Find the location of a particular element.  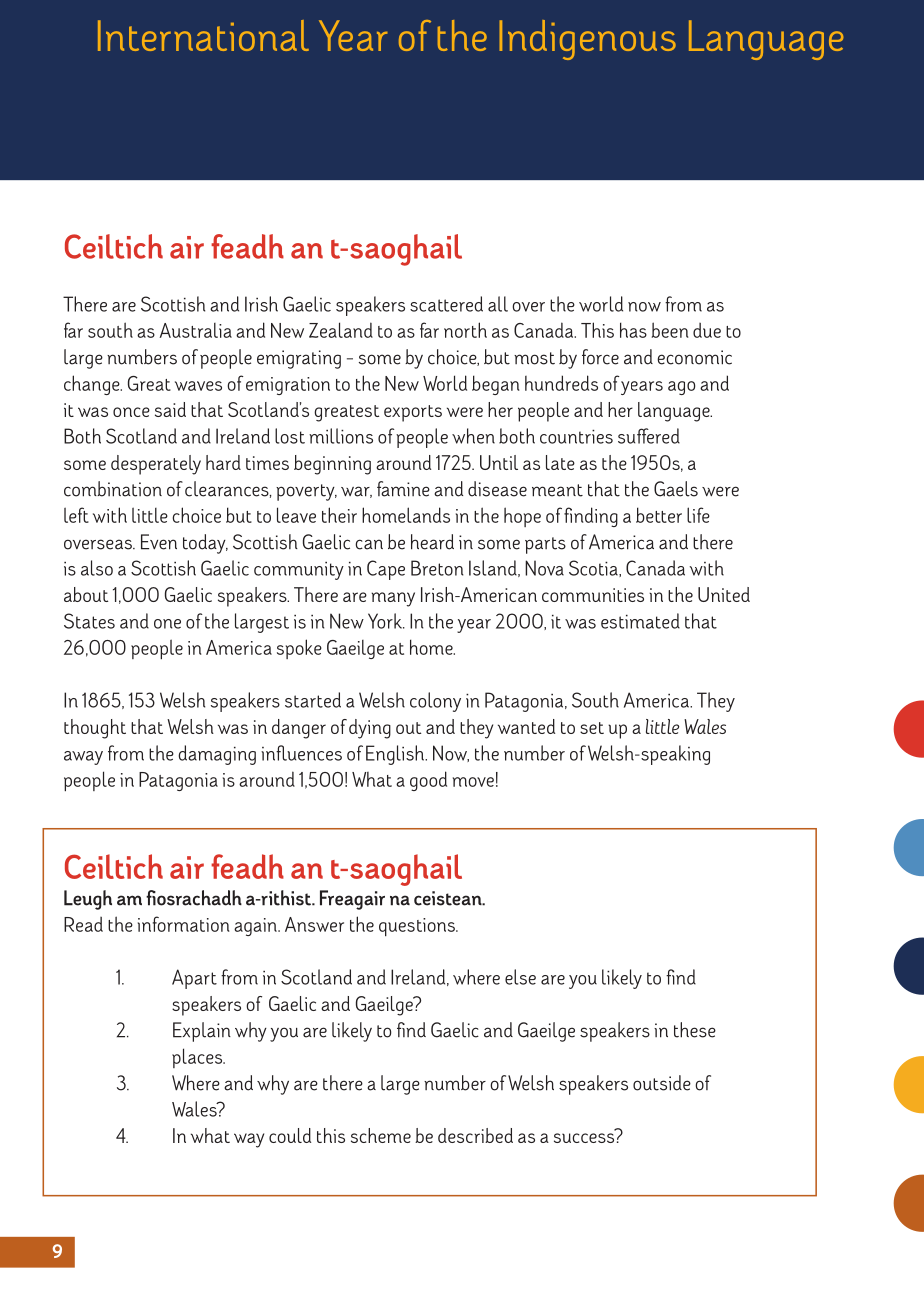

exports is located at coordinates (413, 413).
